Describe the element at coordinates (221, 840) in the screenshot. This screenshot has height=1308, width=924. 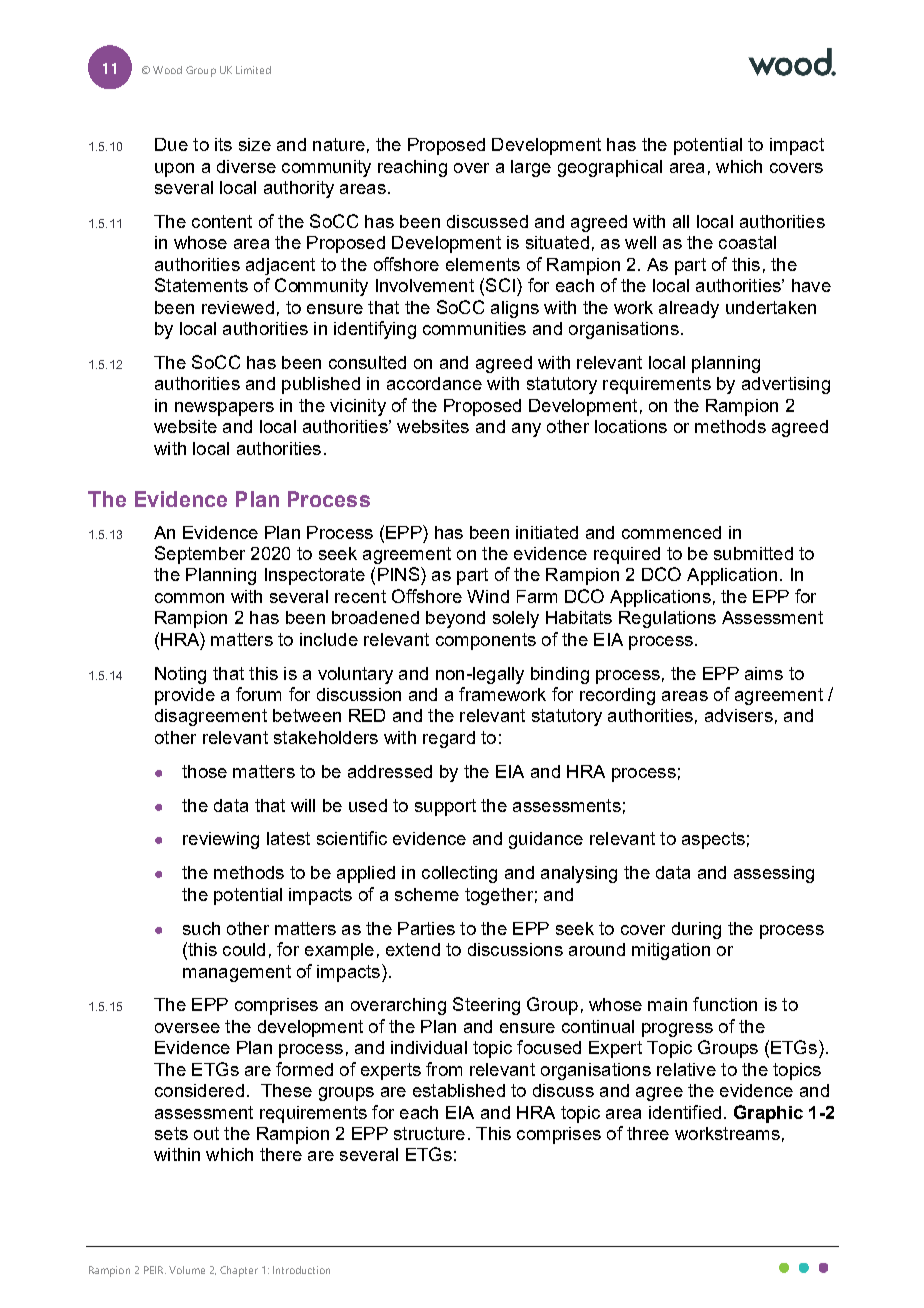
I see `reviewing` at that location.
